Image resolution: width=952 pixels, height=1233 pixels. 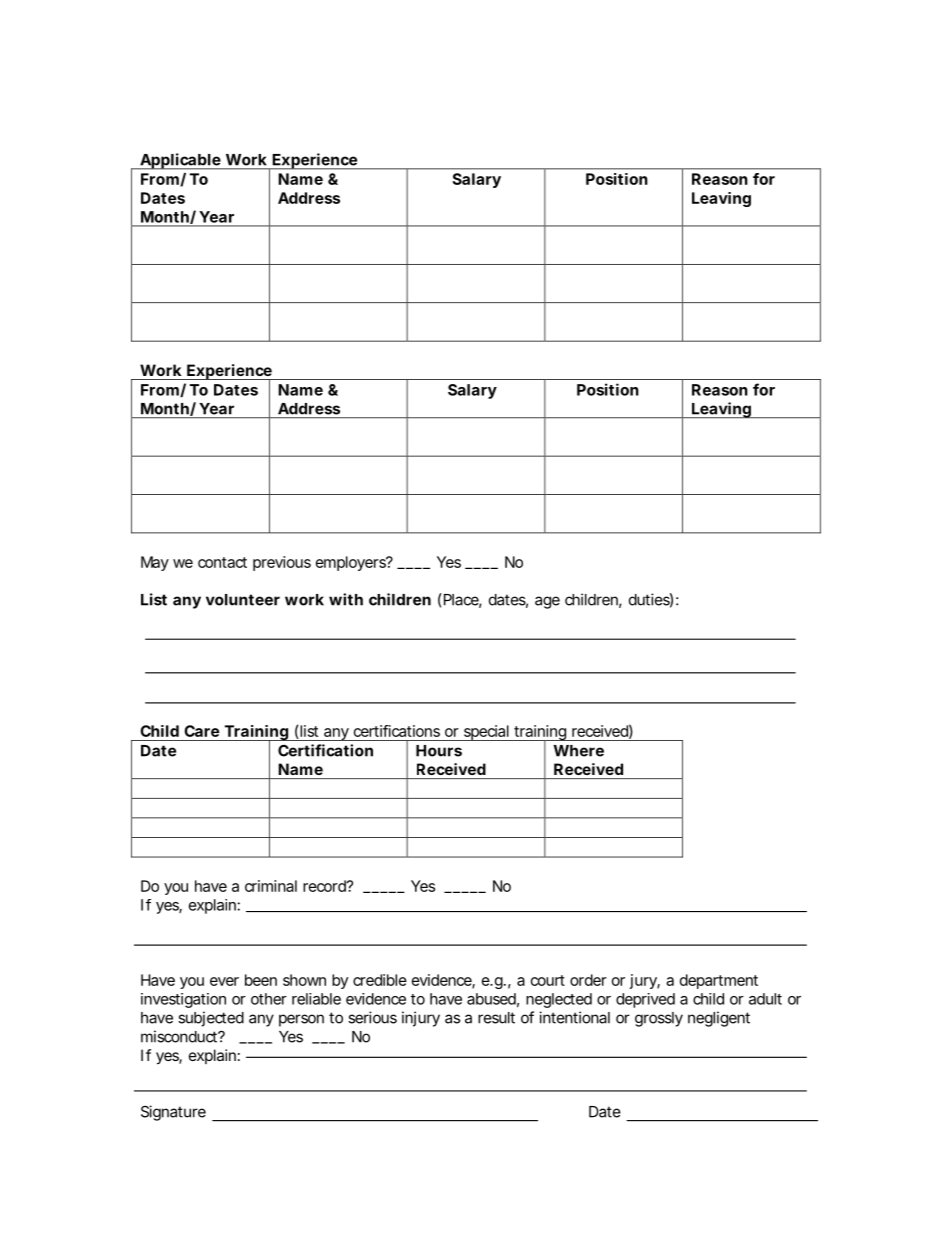 What do you see at coordinates (439, 751) in the image?
I see `Hours` at bounding box center [439, 751].
